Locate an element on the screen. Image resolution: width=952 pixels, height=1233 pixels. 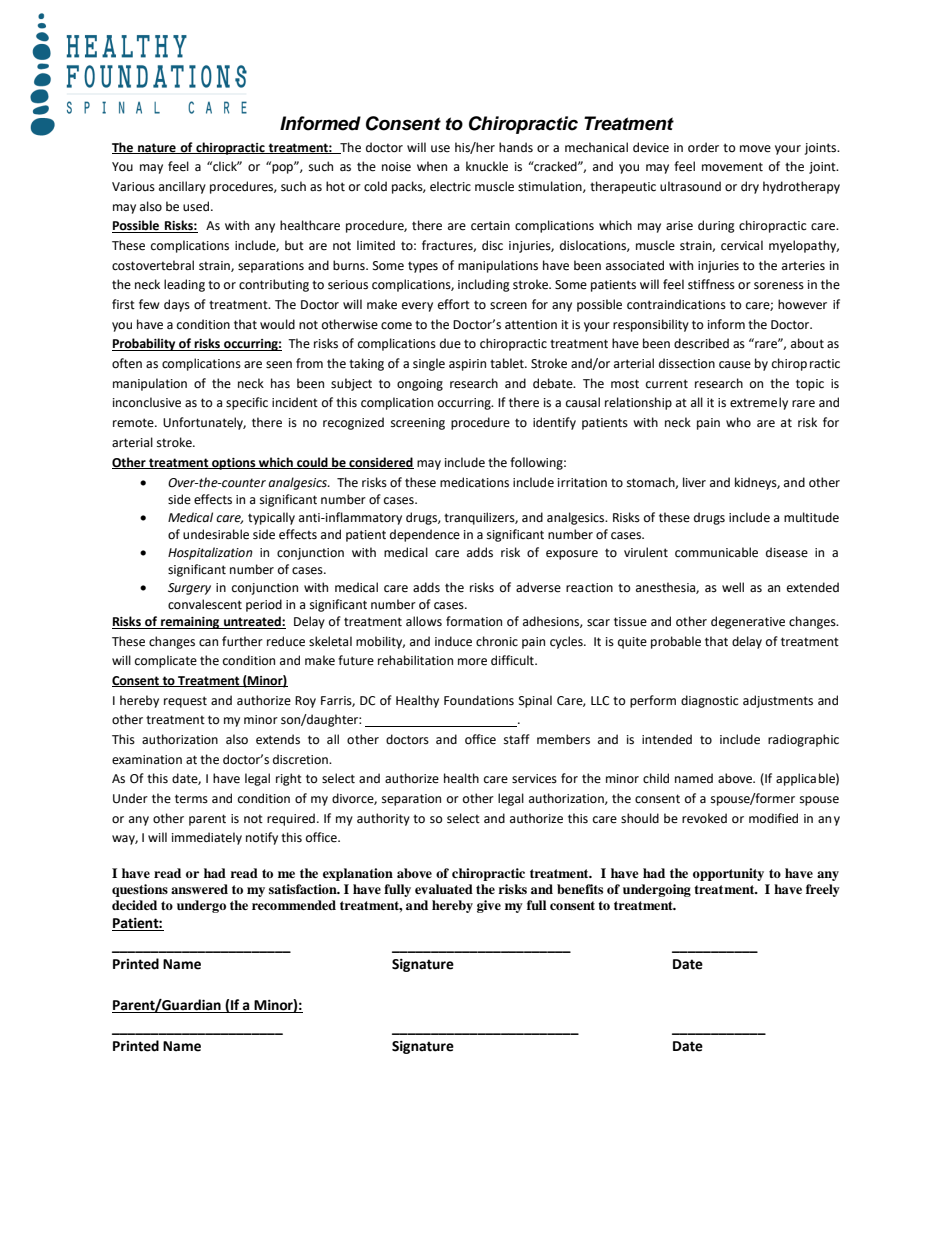
communicable is located at coordinates (716, 552).
